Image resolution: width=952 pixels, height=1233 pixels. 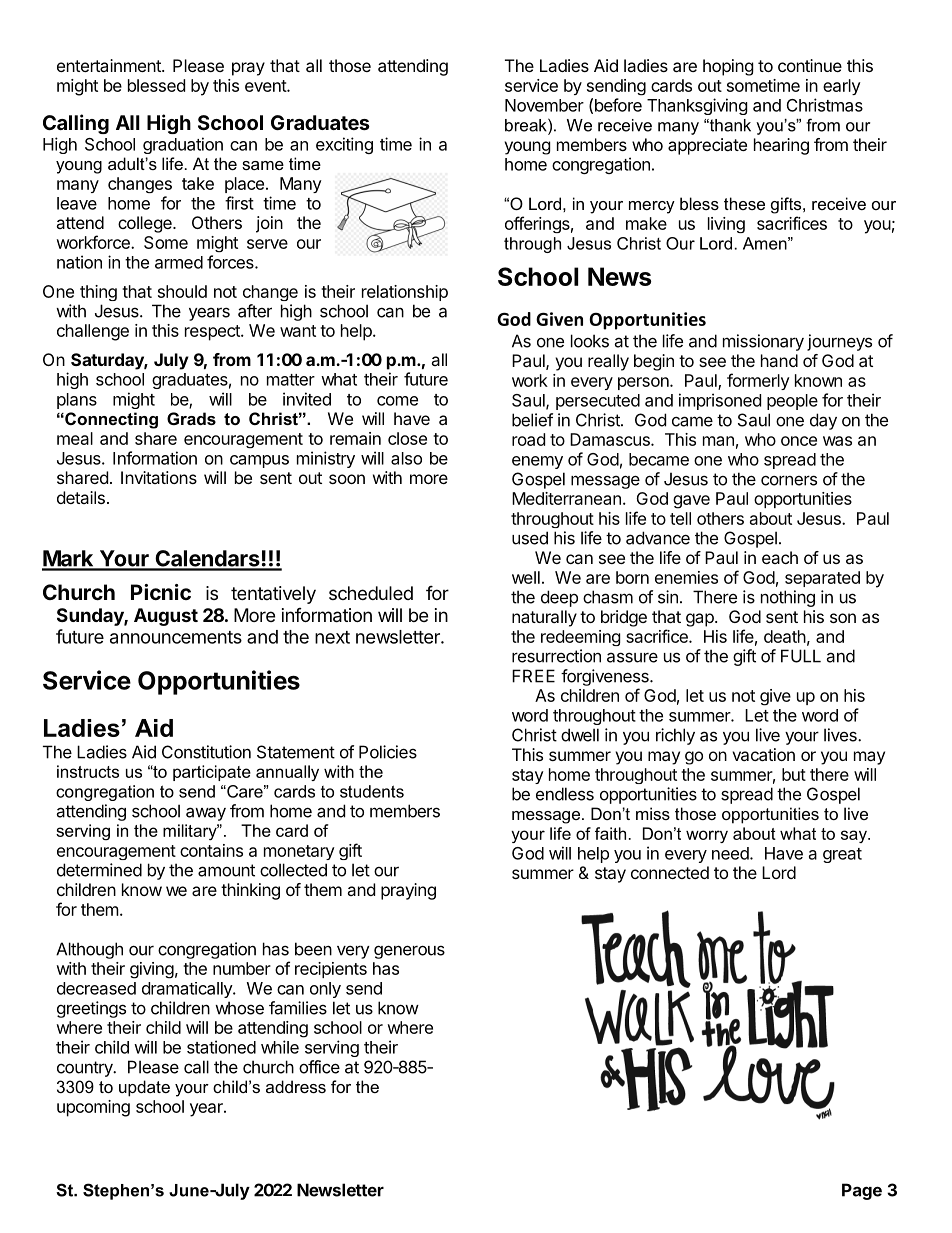 What do you see at coordinates (144, 1088) in the screenshot?
I see `update` at bounding box center [144, 1088].
